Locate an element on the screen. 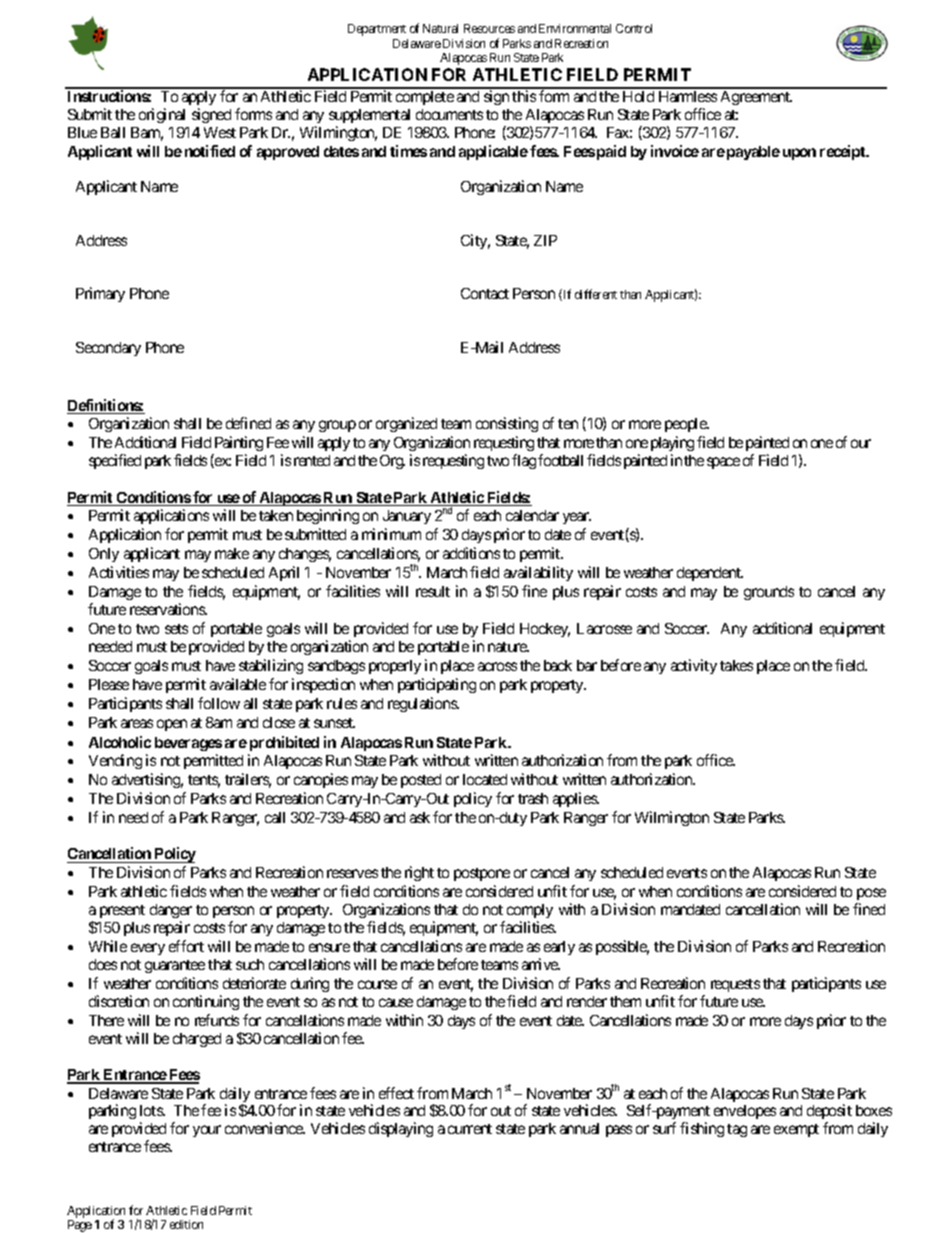 Image resolution: width=952 pixels, height=1233 pixels. Contact is located at coordinates (485, 293).
